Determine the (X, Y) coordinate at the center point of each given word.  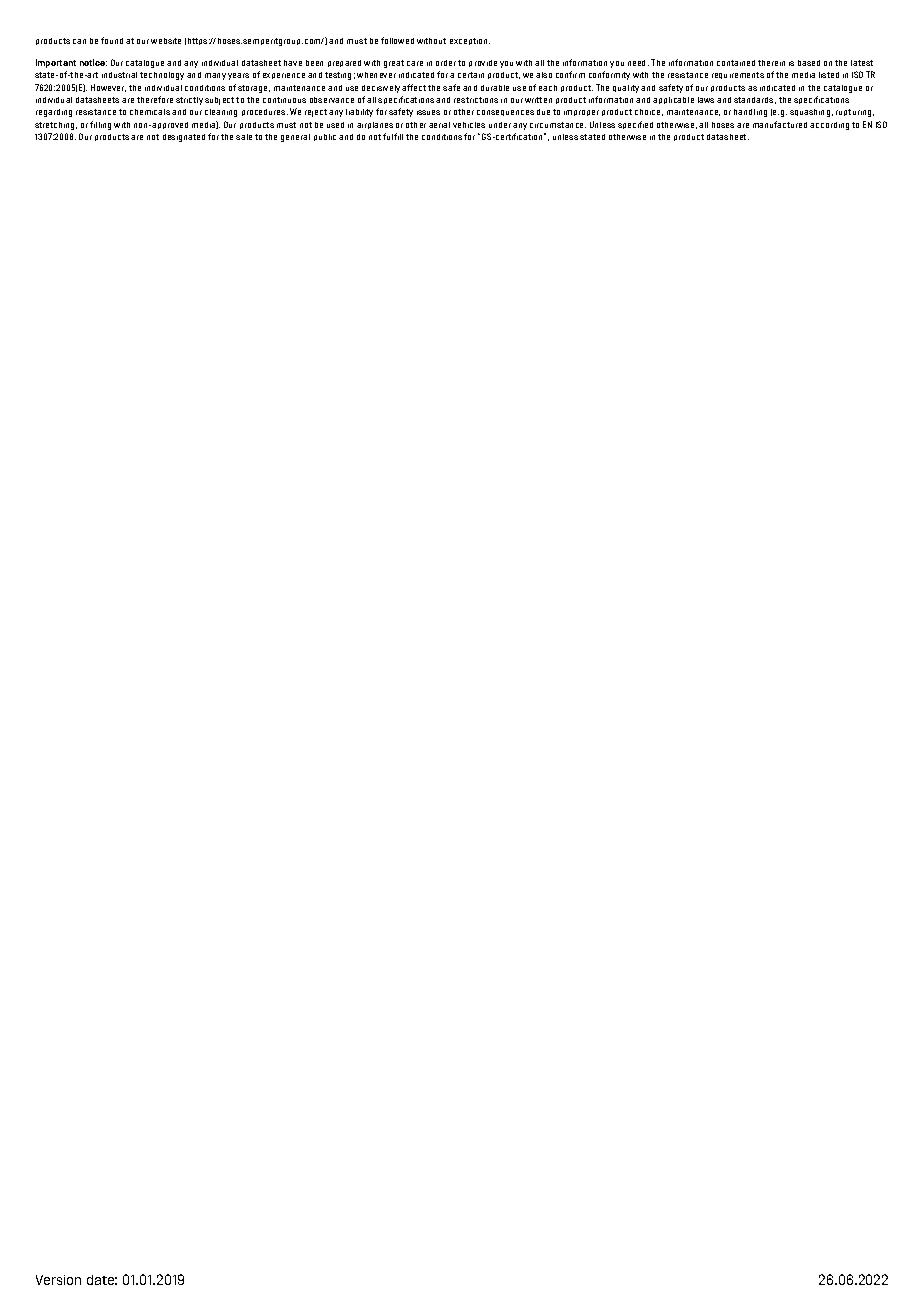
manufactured (780, 124)
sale (244, 137)
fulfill (393, 136)
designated (184, 138)
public (325, 137)
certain (471, 75)
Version (58, 1280)
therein (771, 63)
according (829, 126)
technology (162, 76)
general (295, 138)
